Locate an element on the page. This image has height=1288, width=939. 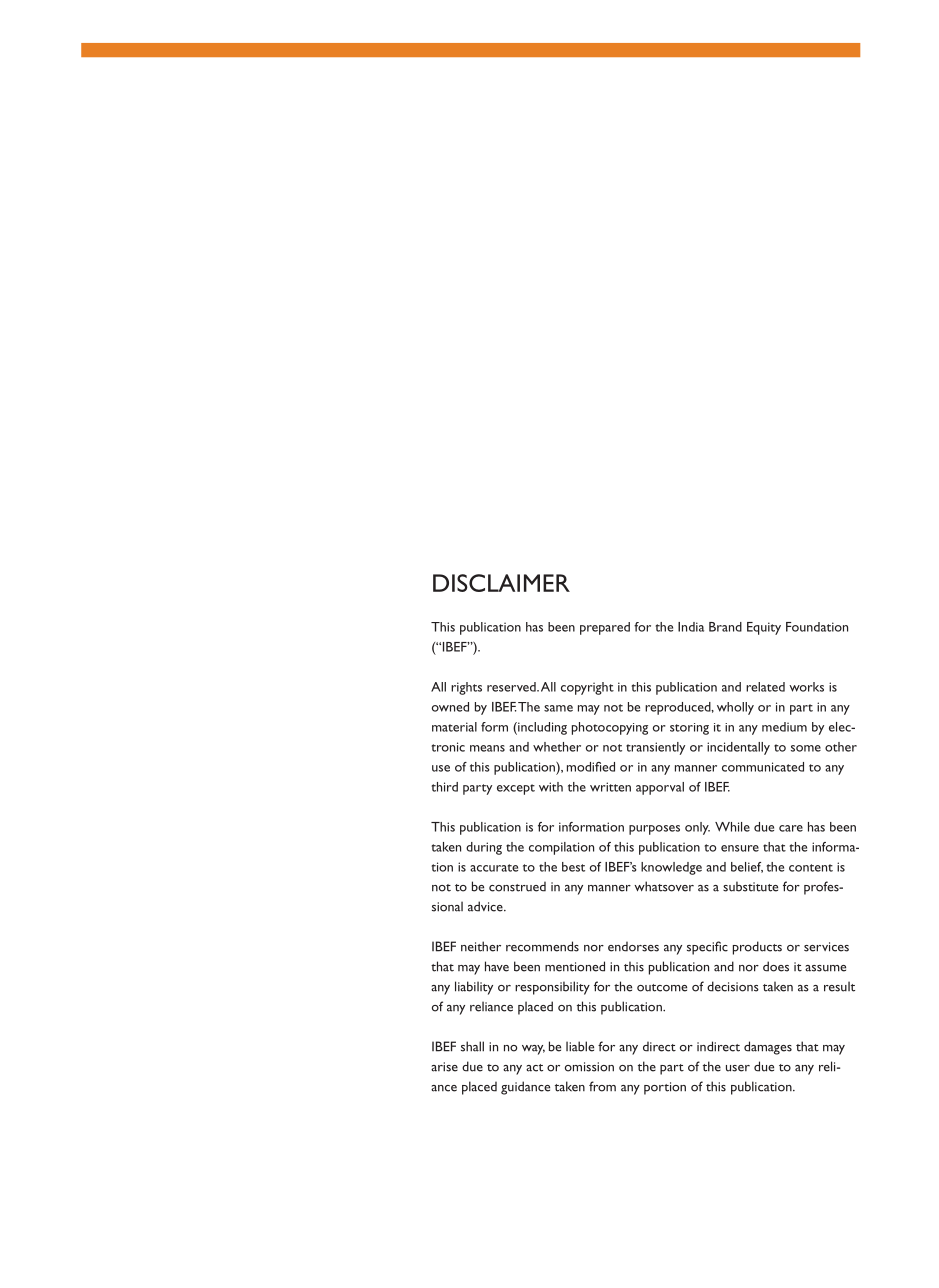
Equity is located at coordinates (764, 628).
